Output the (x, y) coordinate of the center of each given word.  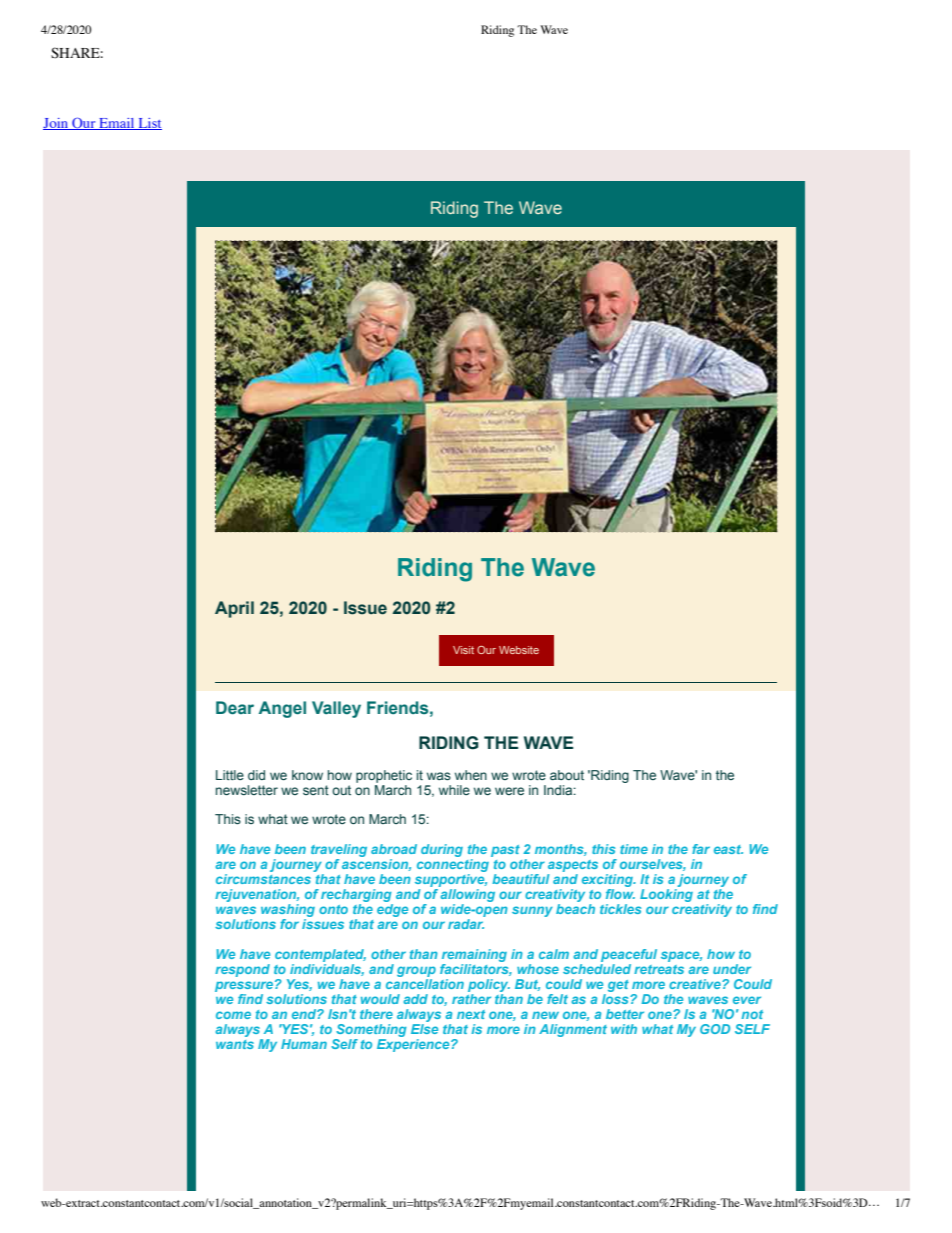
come (233, 1015)
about (567, 775)
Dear (235, 708)
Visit (463, 650)
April (234, 609)
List (149, 124)
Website (519, 650)
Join (57, 124)
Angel (282, 709)
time (634, 849)
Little (230, 775)
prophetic (384, 776)
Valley (336, 709)
